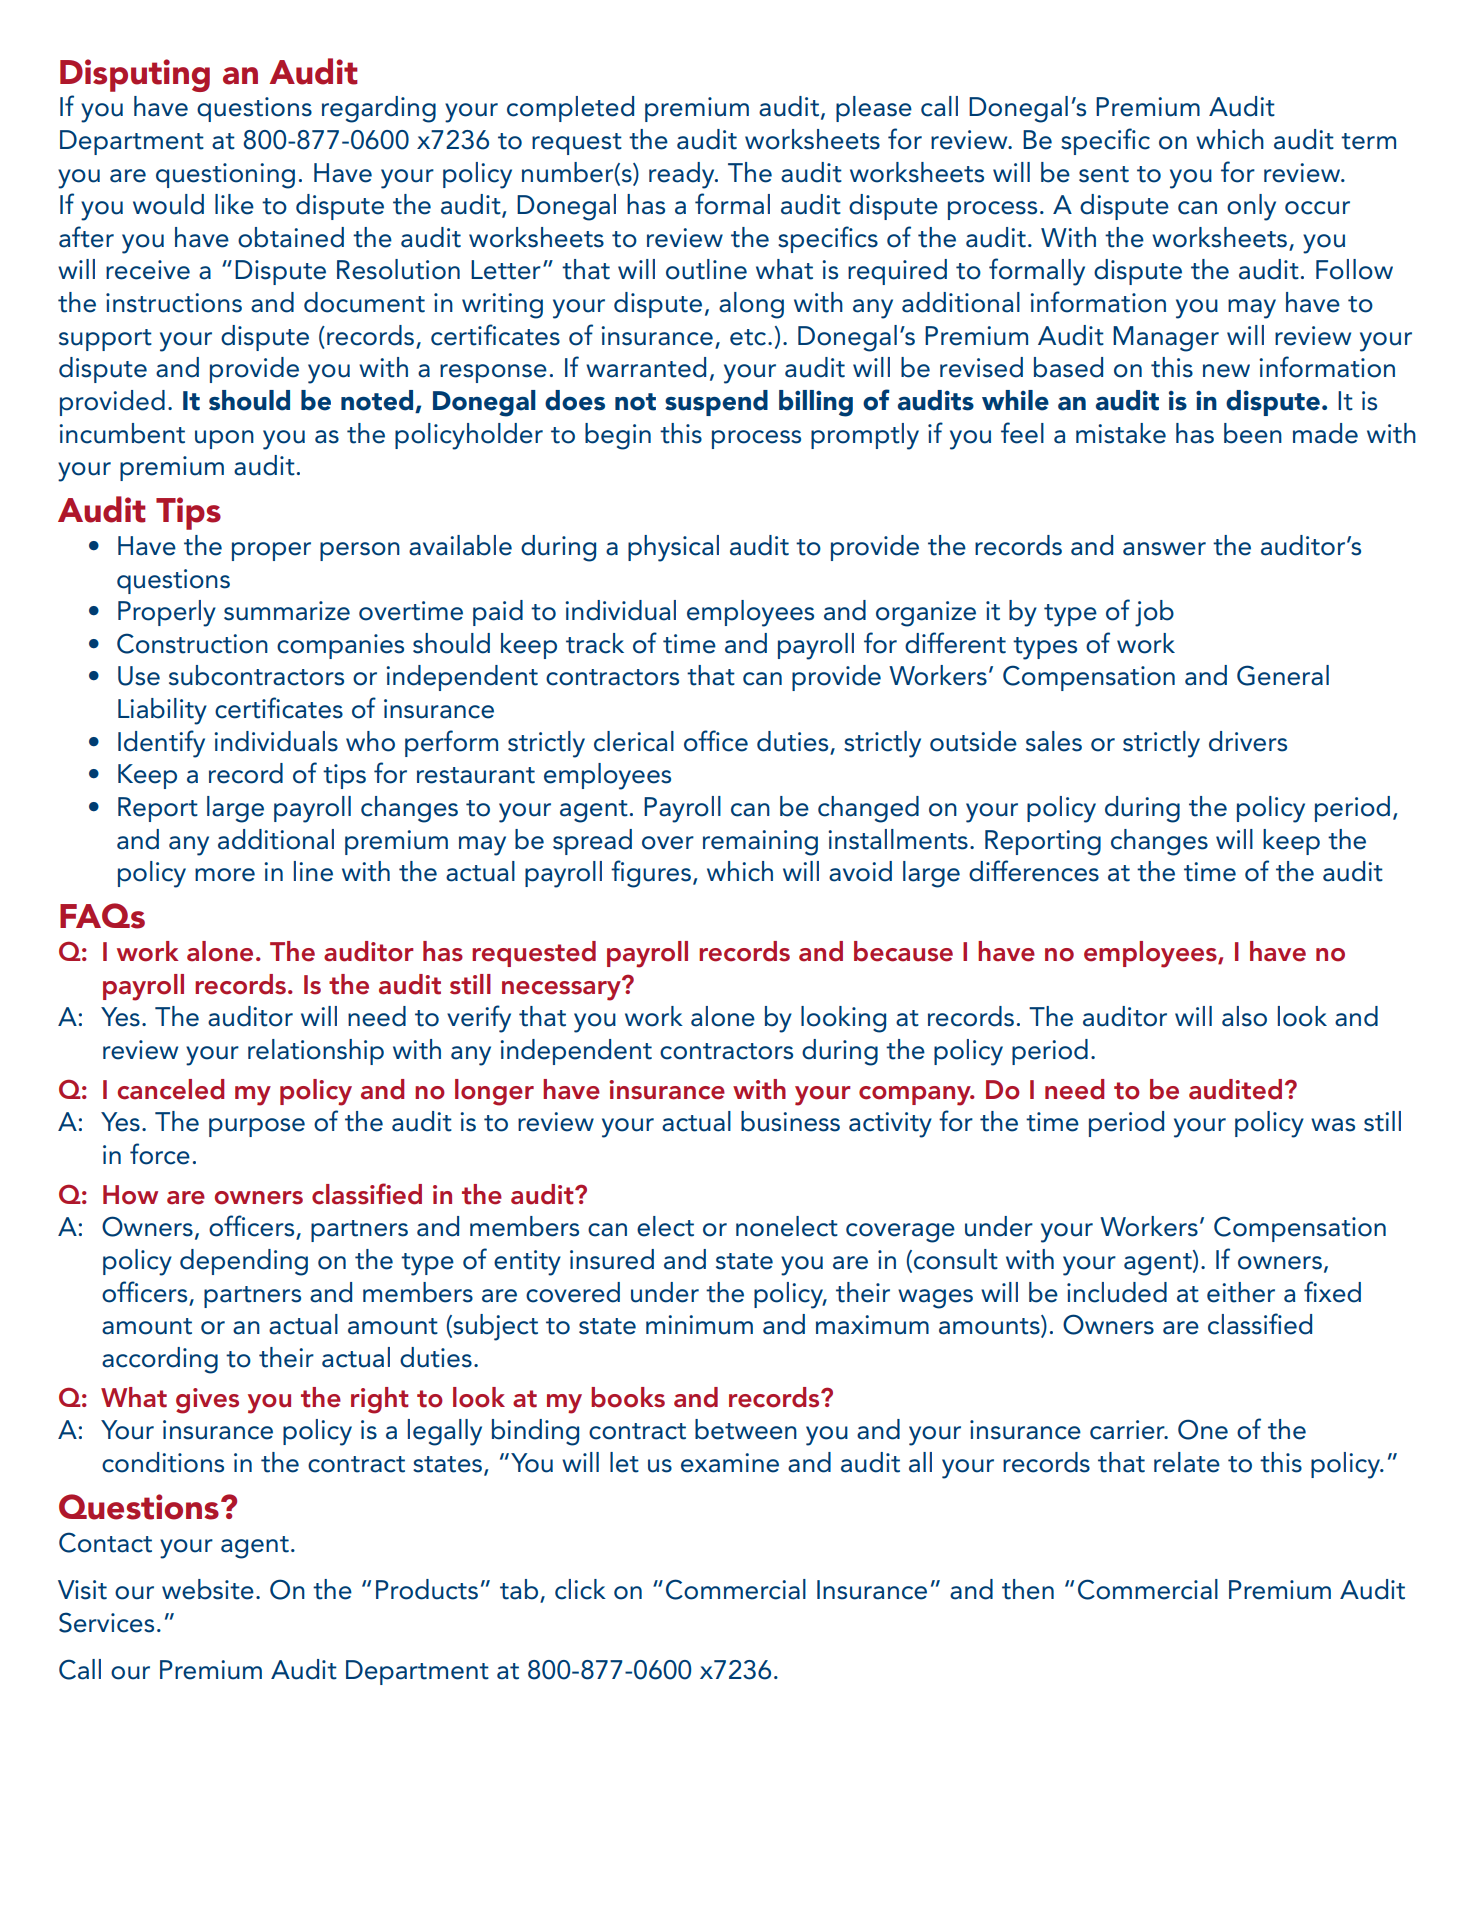 This screenshot has width=1479, height=1914. What do you see at coordinates (1253, 433) in the screenshot?
I see `been` at bounding box center [1253, 433].
